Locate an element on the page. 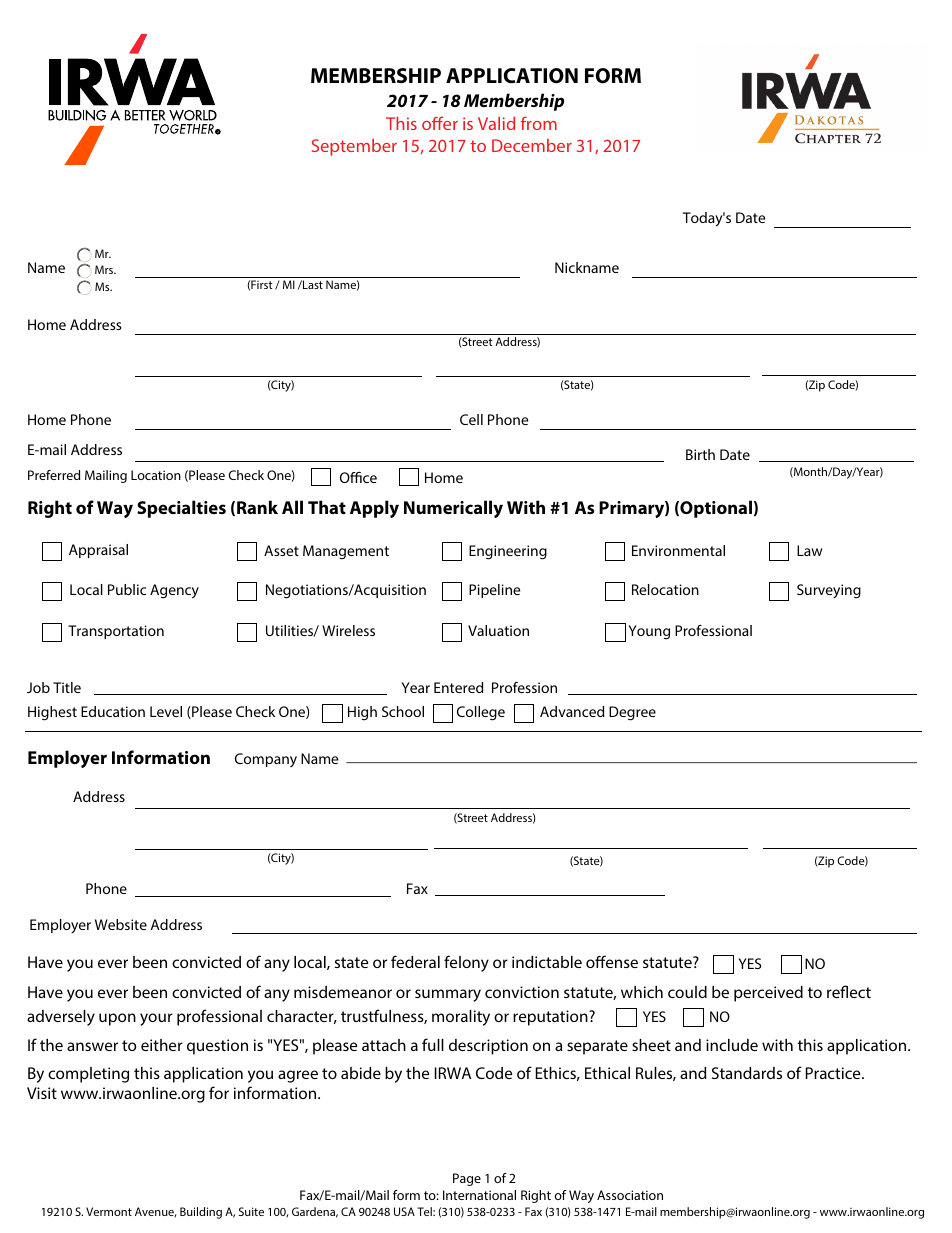 This image has width=952, height=1233. Vermont is located at coordinates (109, 1211).
